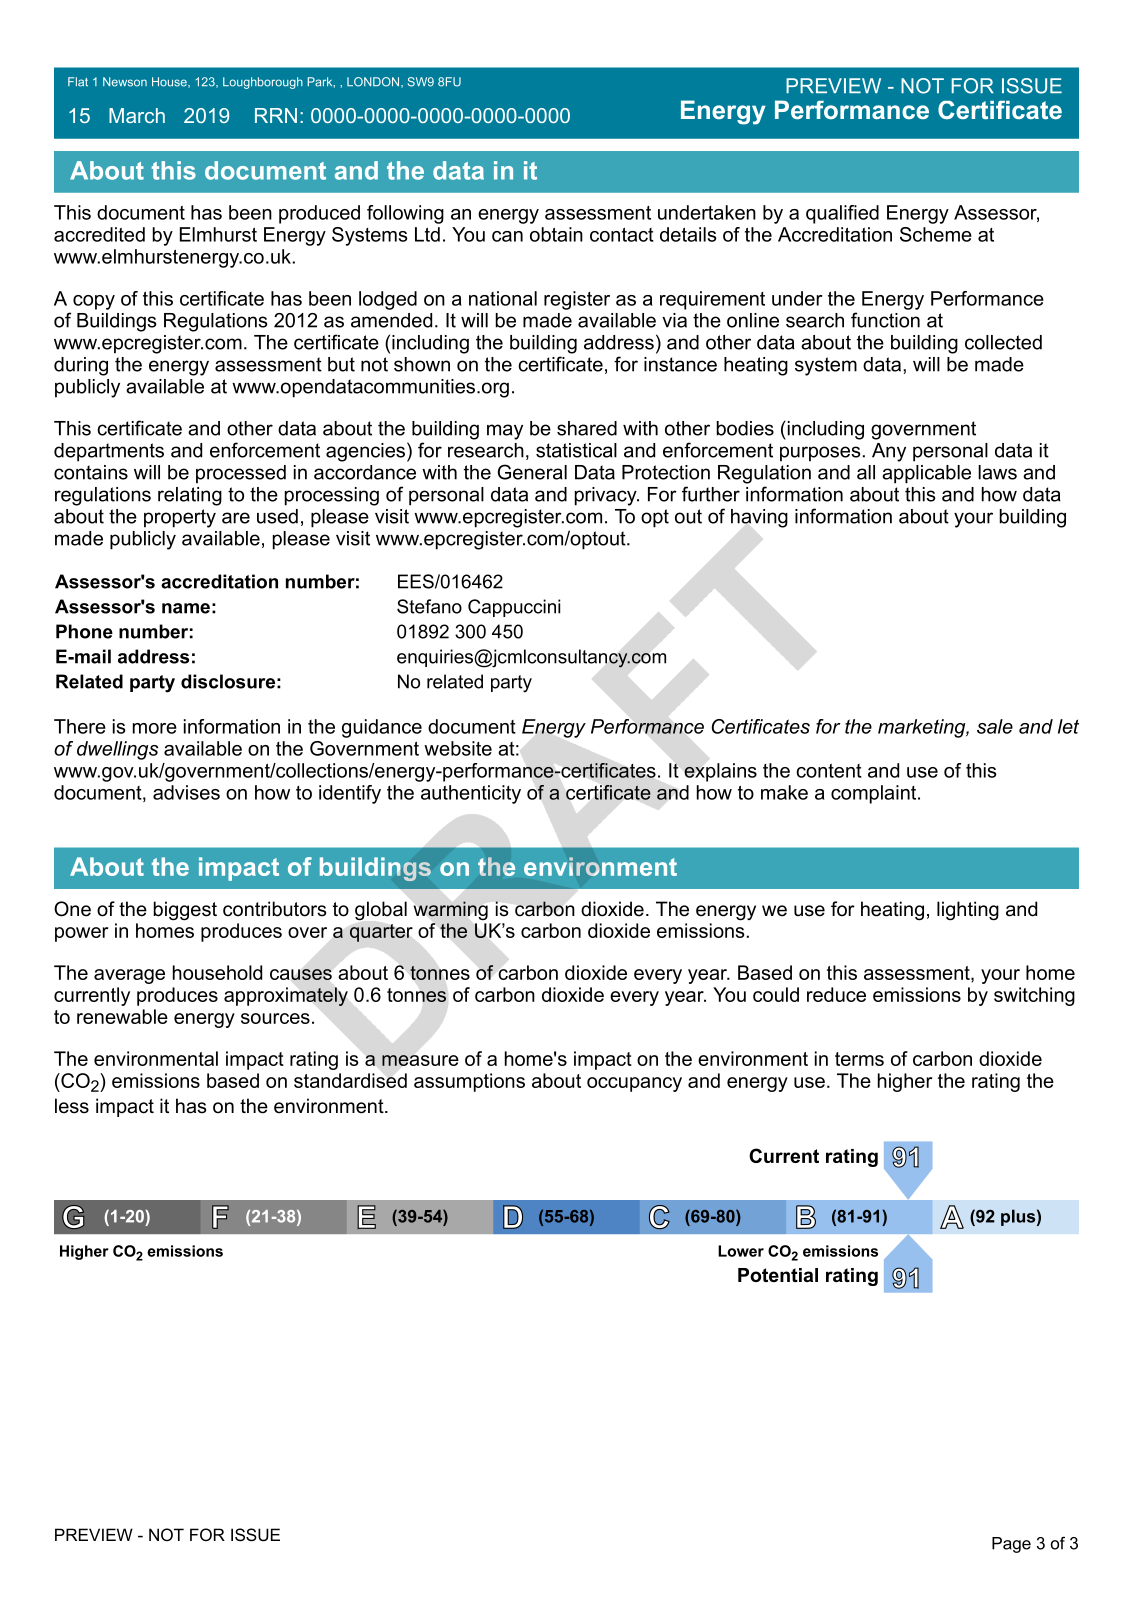 The width and height of the image is (1133, 1602). I want to click on biggest, so click(185, 911).
